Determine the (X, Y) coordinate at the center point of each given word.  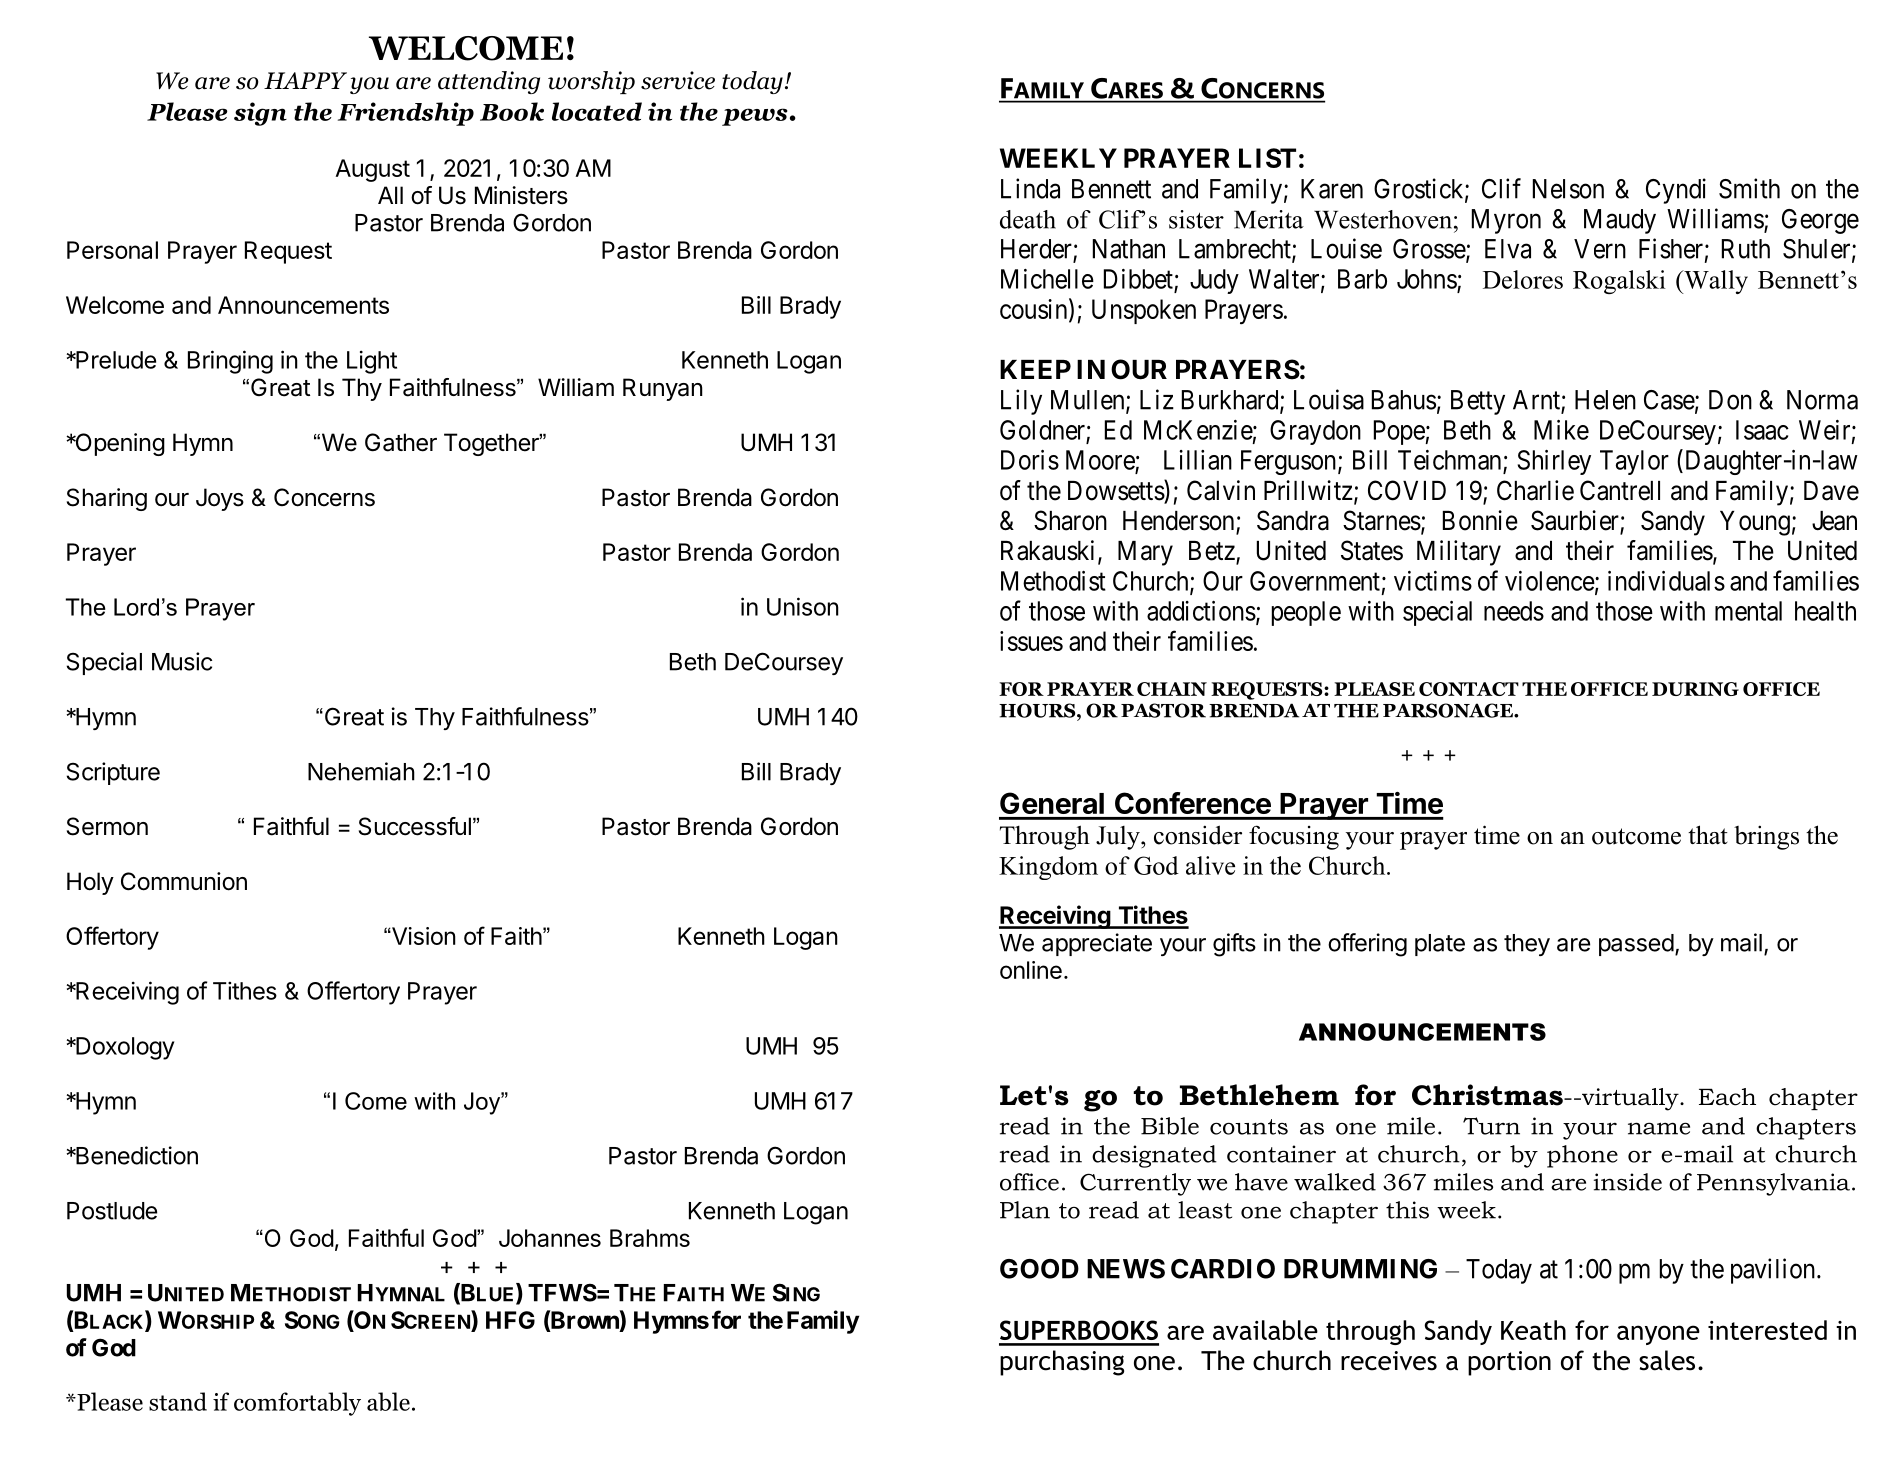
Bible (1170, 1126)
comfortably (297, 1404)
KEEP (1035, 369)
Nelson (1568, 189)
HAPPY (305, 80)
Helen (1605, 400)
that (1708, 835)
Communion (184, 881)
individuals (1666, 581)
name (1659, 1128)
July (1119, 838)
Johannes (550, 1238)
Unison (803, 606)
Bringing (230, 362)
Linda (1030, 188)
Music (182, 661)
